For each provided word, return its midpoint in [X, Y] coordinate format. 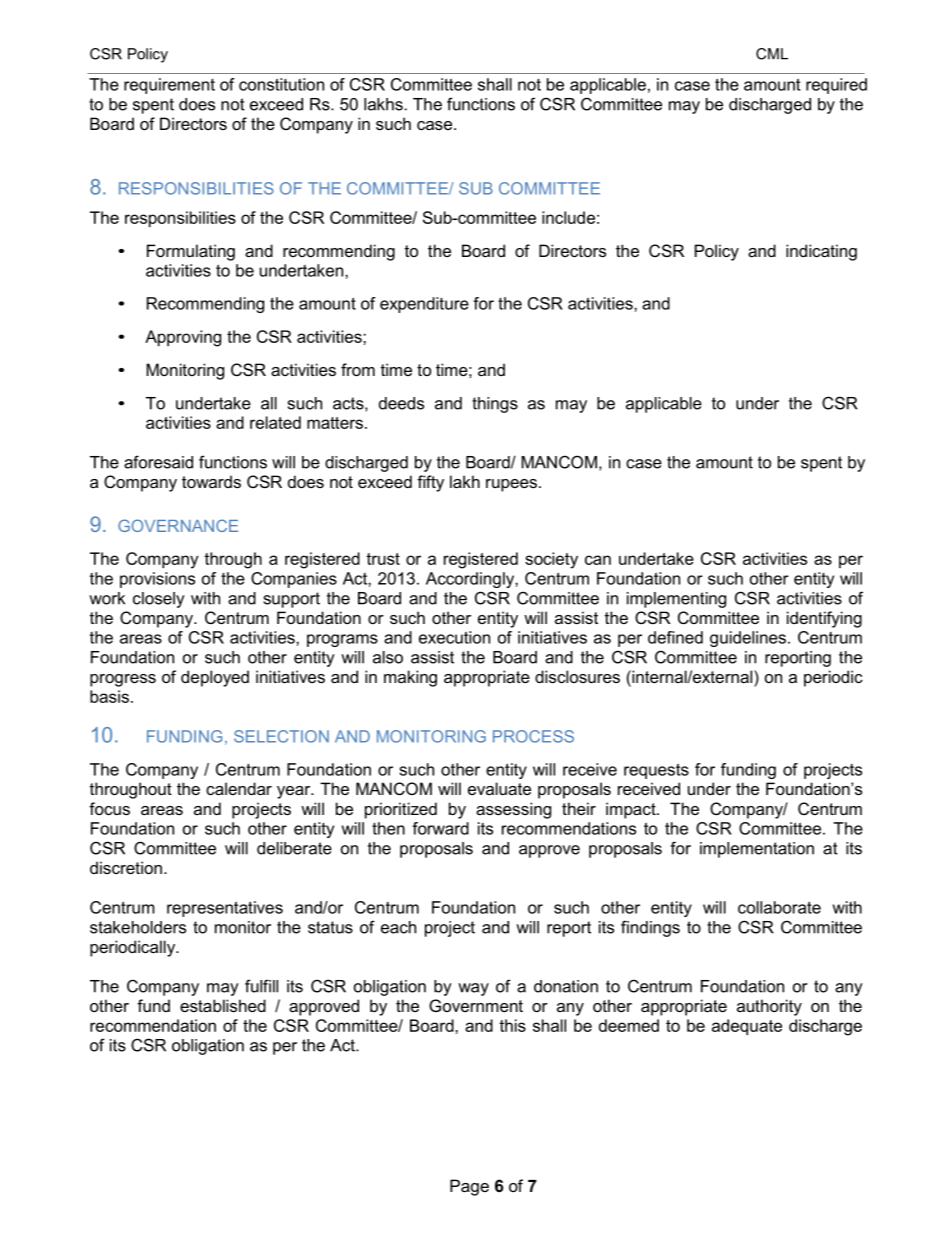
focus [109, 808]
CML [772, 54]
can [598, 560]
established [223, 1005]
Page [469, 1187]
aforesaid [158, 462]
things [495, 405]
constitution [281, 84]
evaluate [499, 788]
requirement [169, 86]
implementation [757, 850]
